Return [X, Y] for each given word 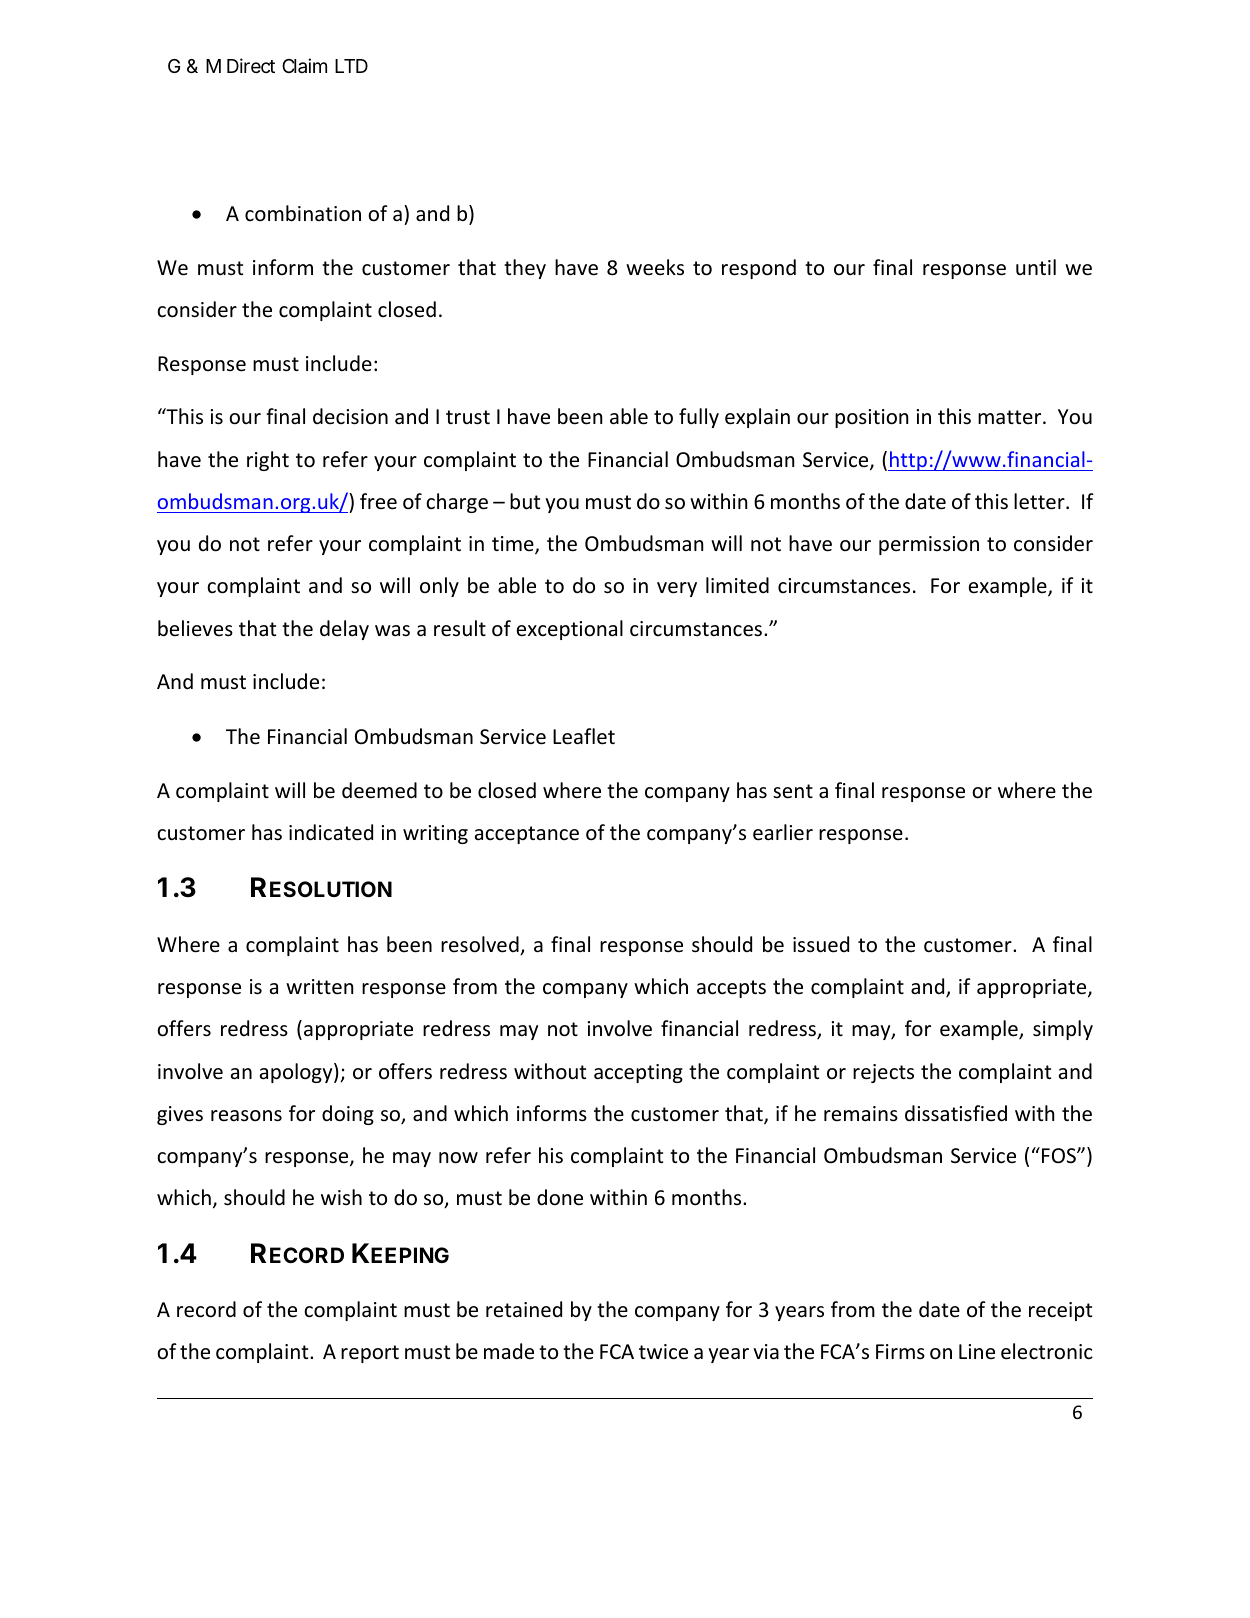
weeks [655, 267]
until [1036, 267]
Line [977, 1351]
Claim [304, 65]
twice [663, 1352]
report [370, 1354]
